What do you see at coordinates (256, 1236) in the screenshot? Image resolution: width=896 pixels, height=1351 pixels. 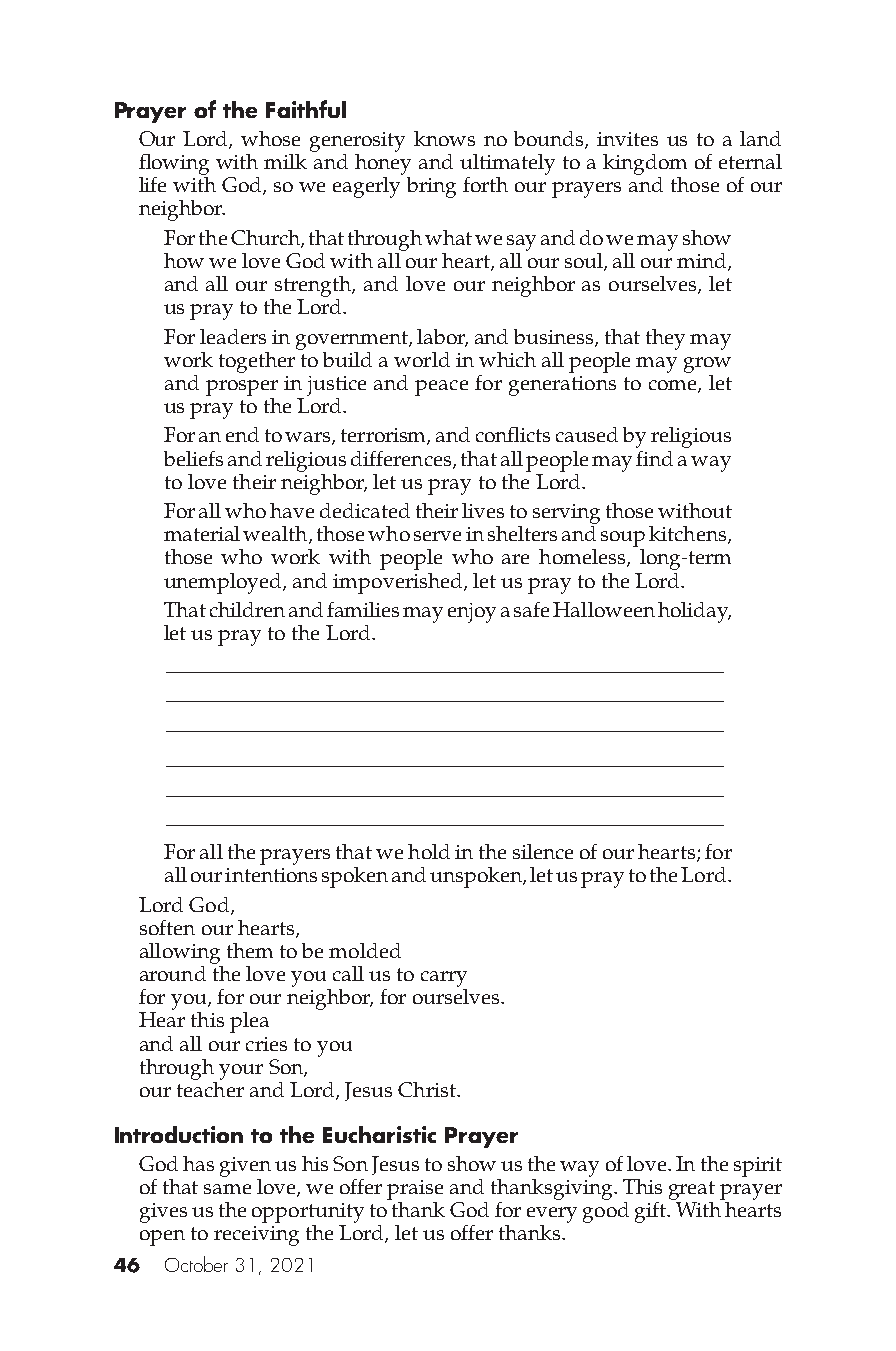 I see `receiving` at bounding box center [256, 1236].
